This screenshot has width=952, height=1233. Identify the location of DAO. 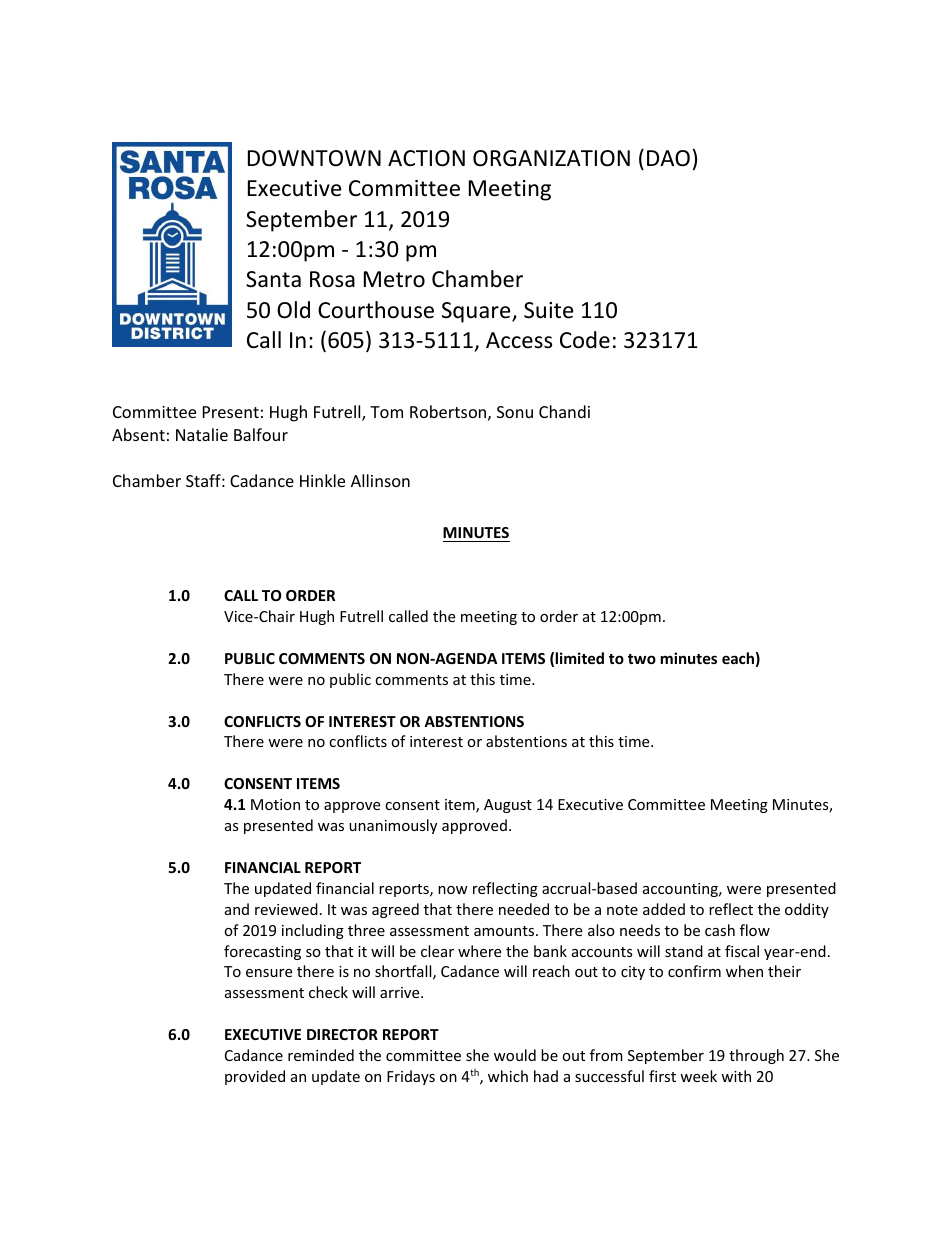
(668, 158).
